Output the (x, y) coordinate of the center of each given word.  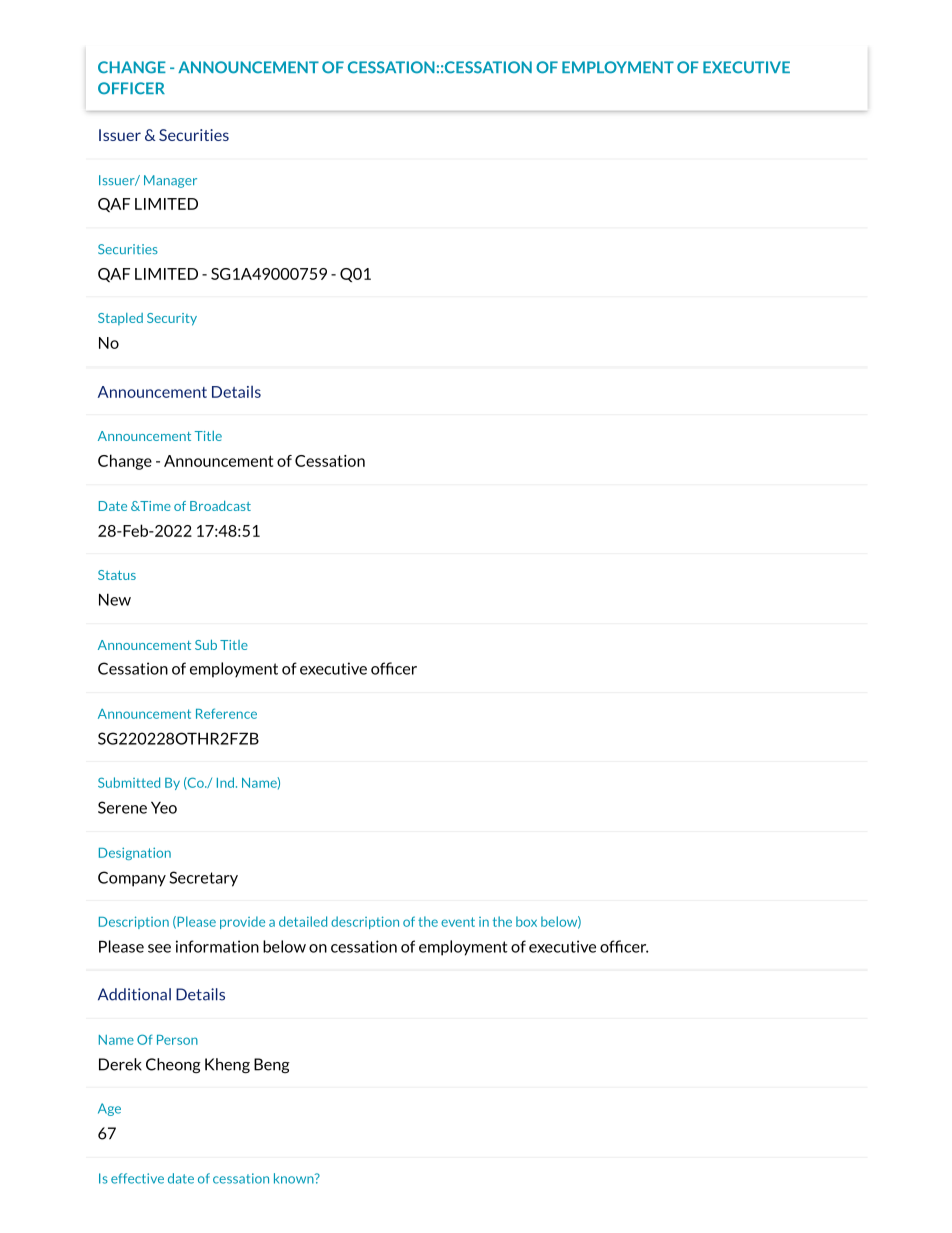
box (526, 921)
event (458, 922)
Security (172, 319)
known (295, 1178)
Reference (226, 713)
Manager (170, 181)
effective (137, 1178)
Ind (225, 782)
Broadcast (220, 506)
